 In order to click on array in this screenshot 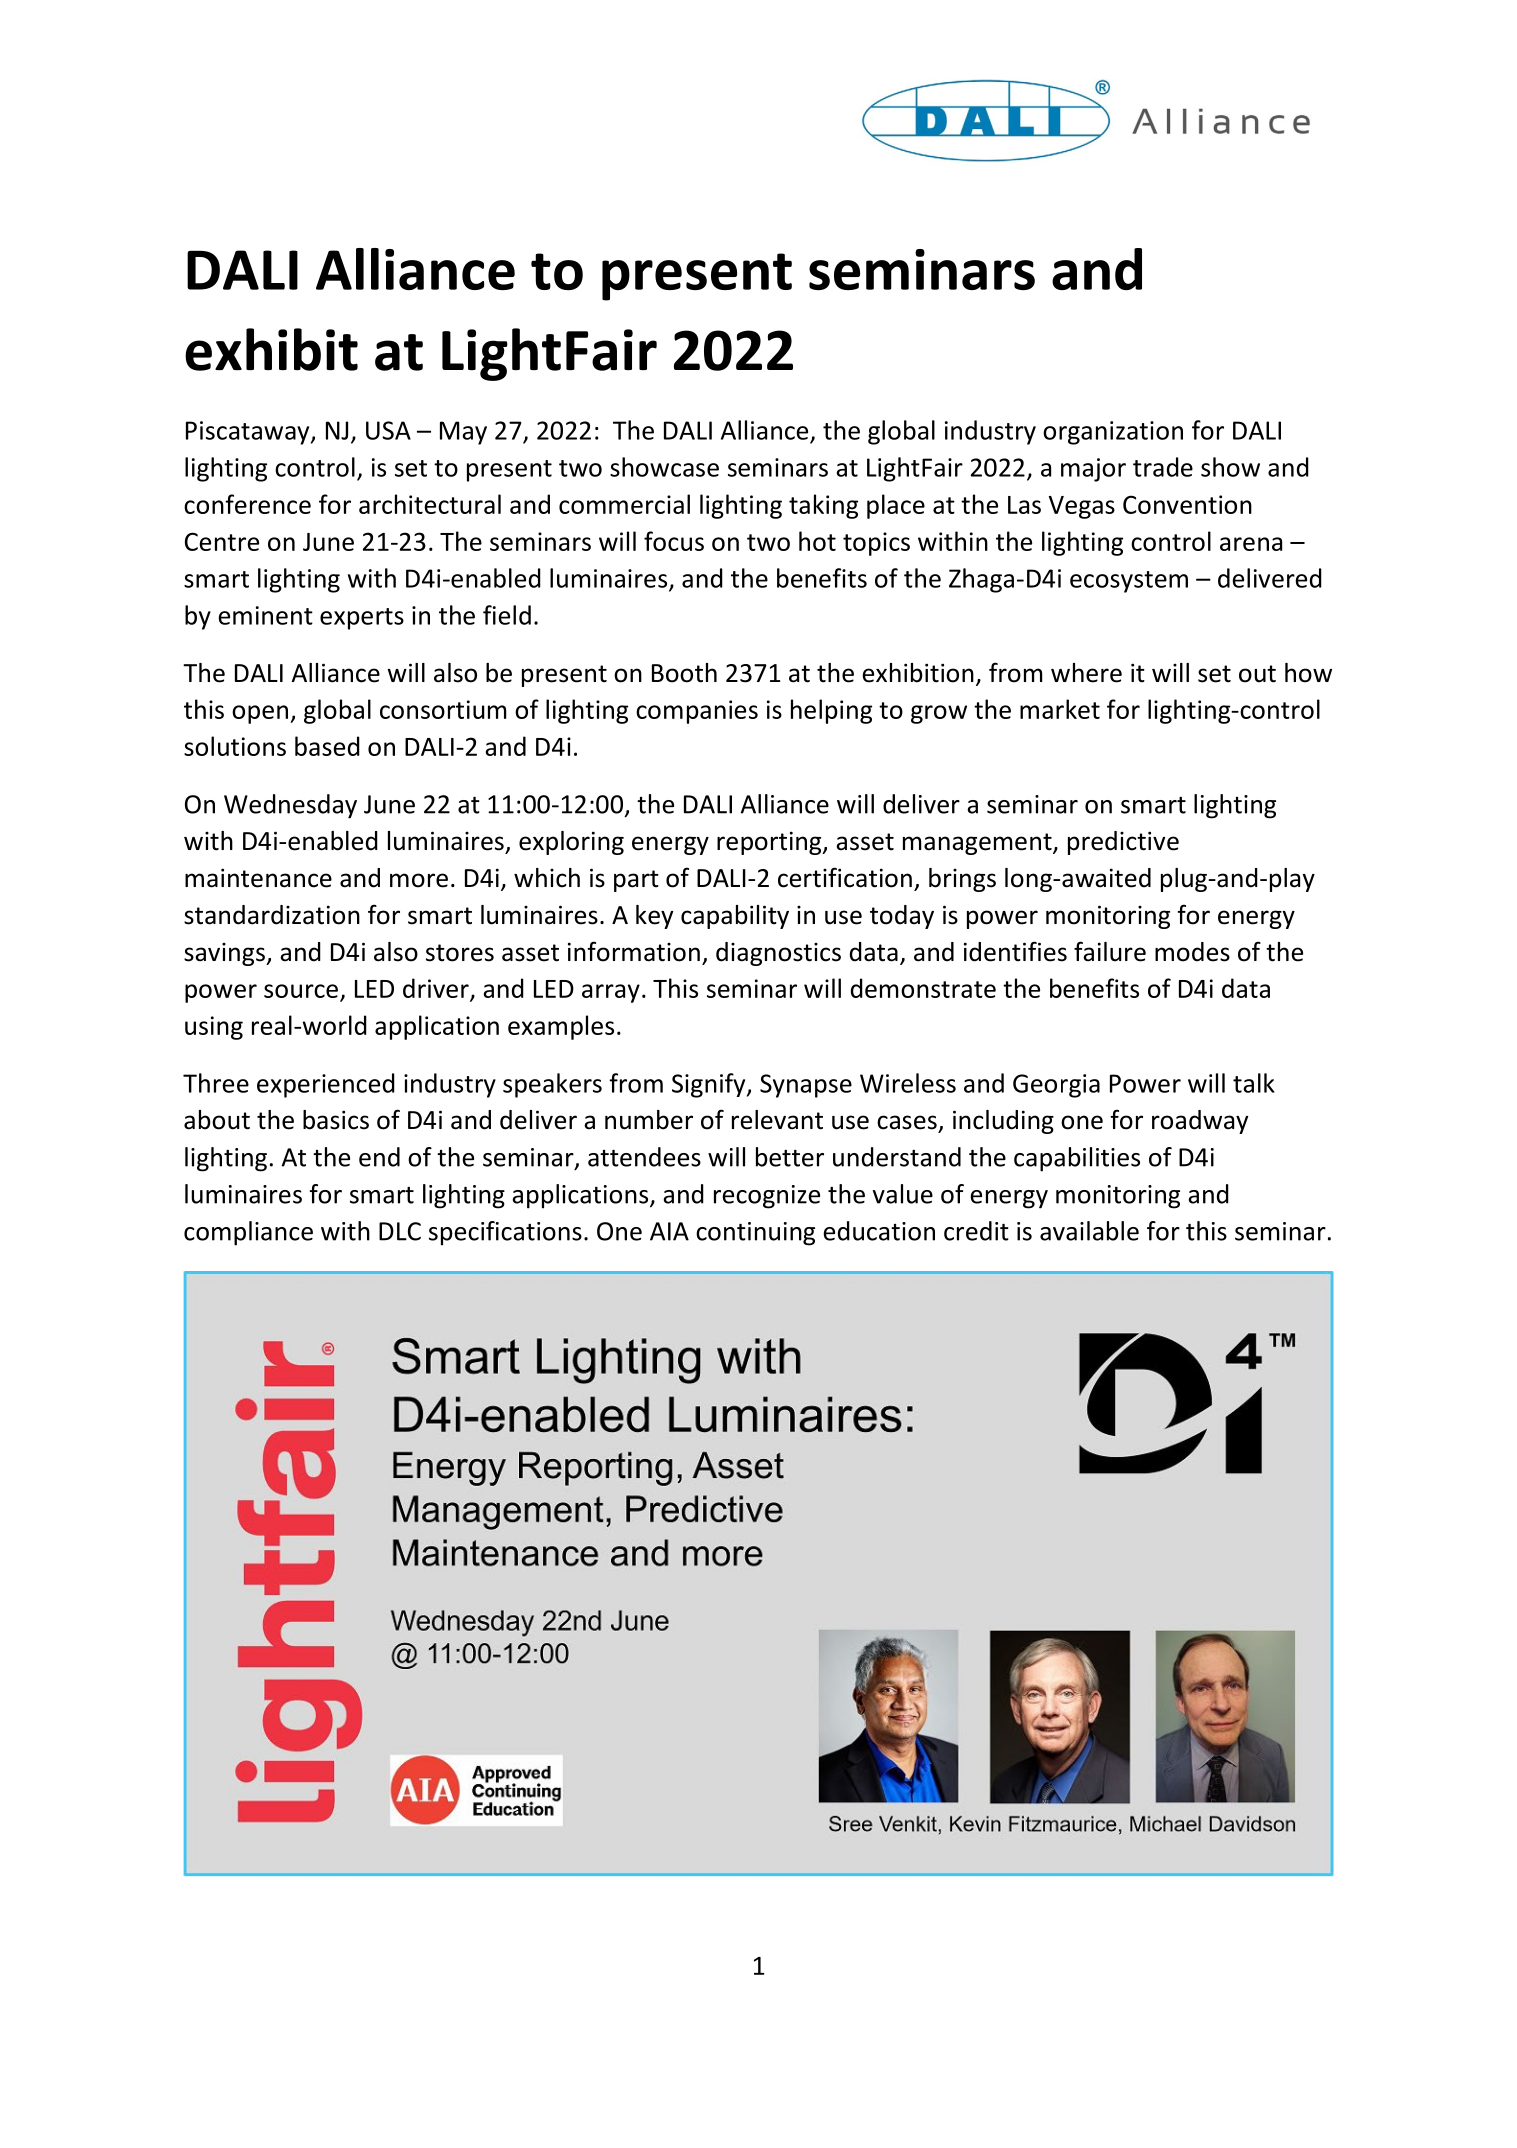, I will do `click(611, 993)`.
